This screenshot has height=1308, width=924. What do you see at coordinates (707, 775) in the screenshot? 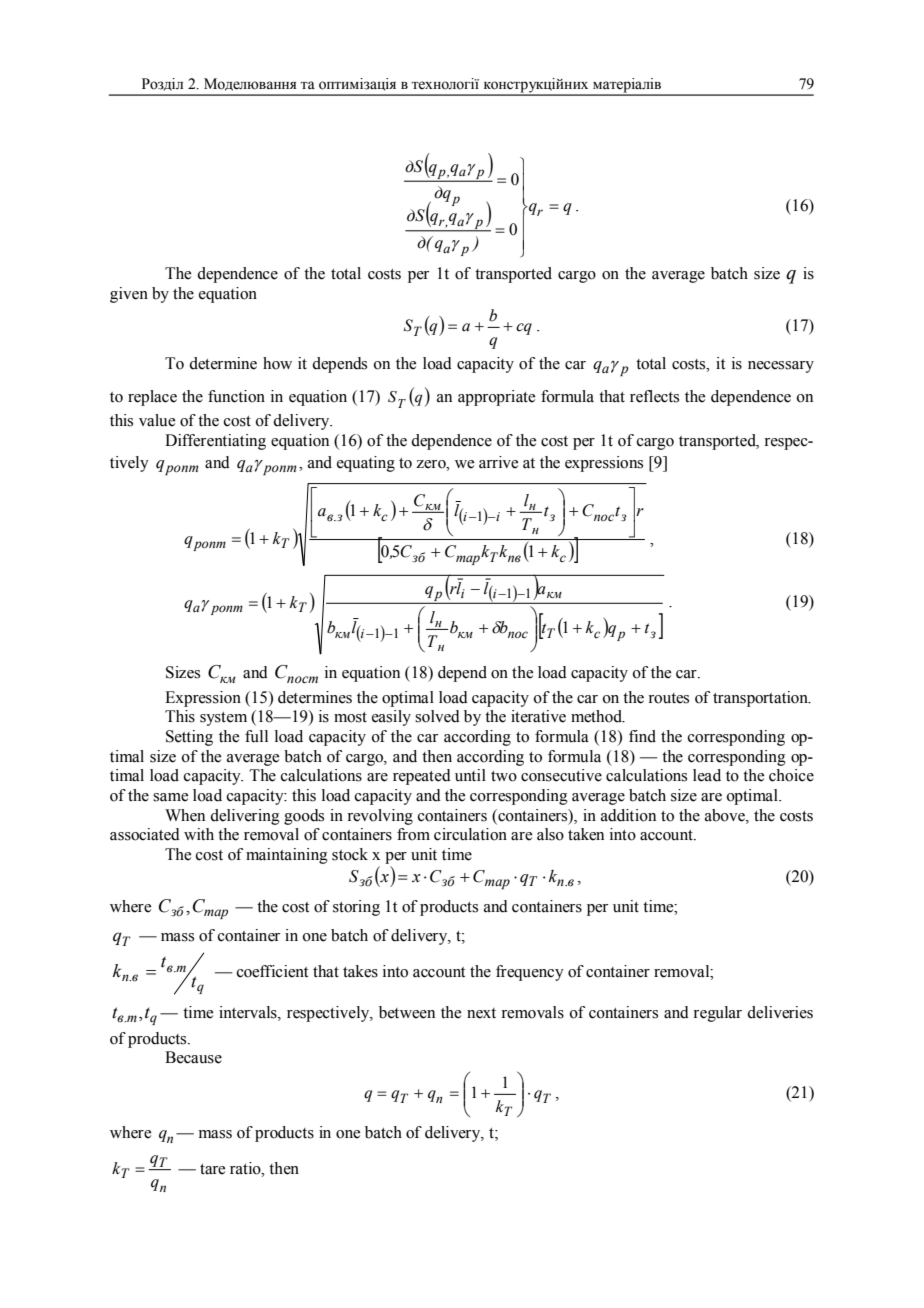
I see `lead` at bounding box center [707, 775].
